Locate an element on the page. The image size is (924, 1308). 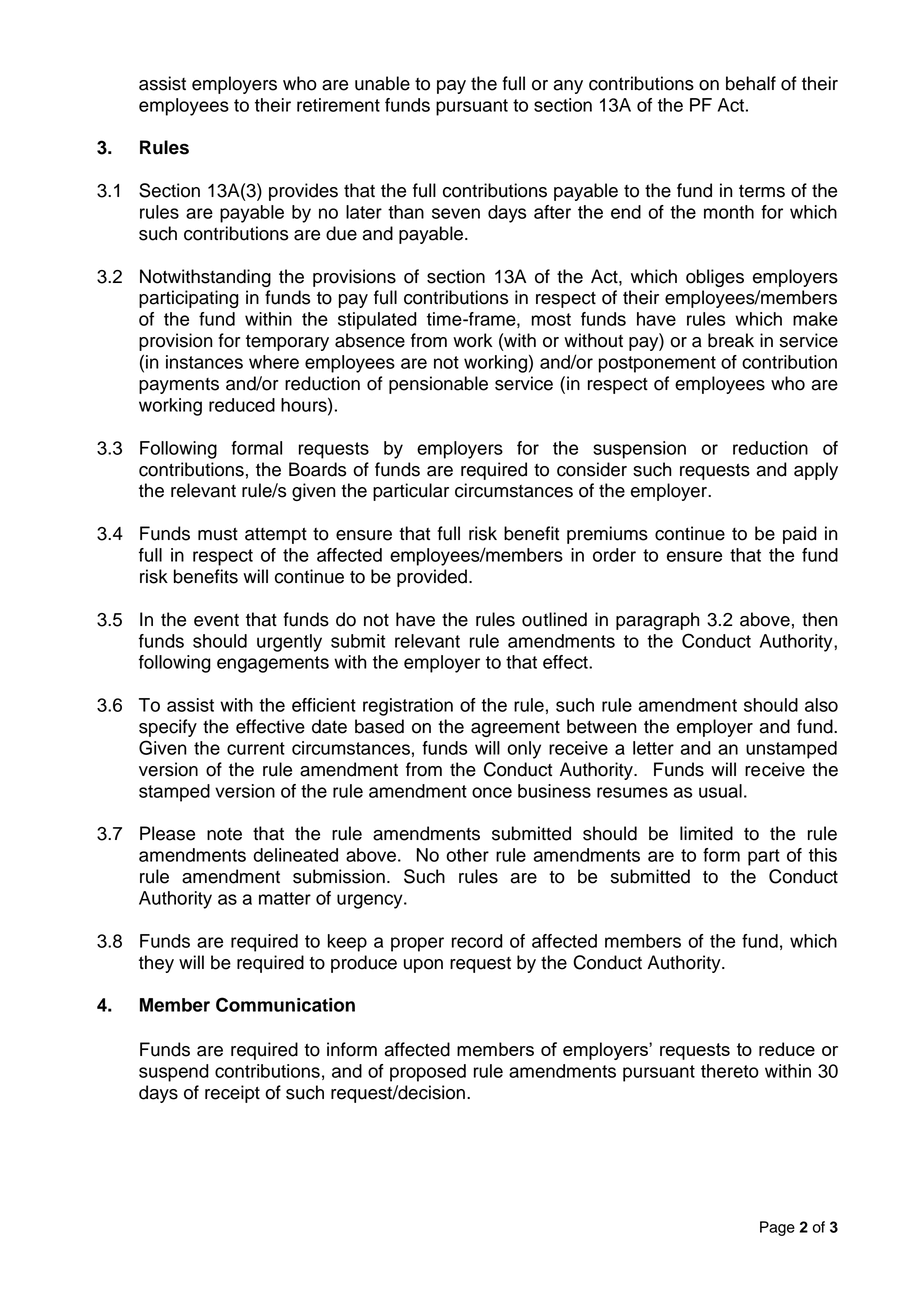
any is located at coordinates (568, 87).
